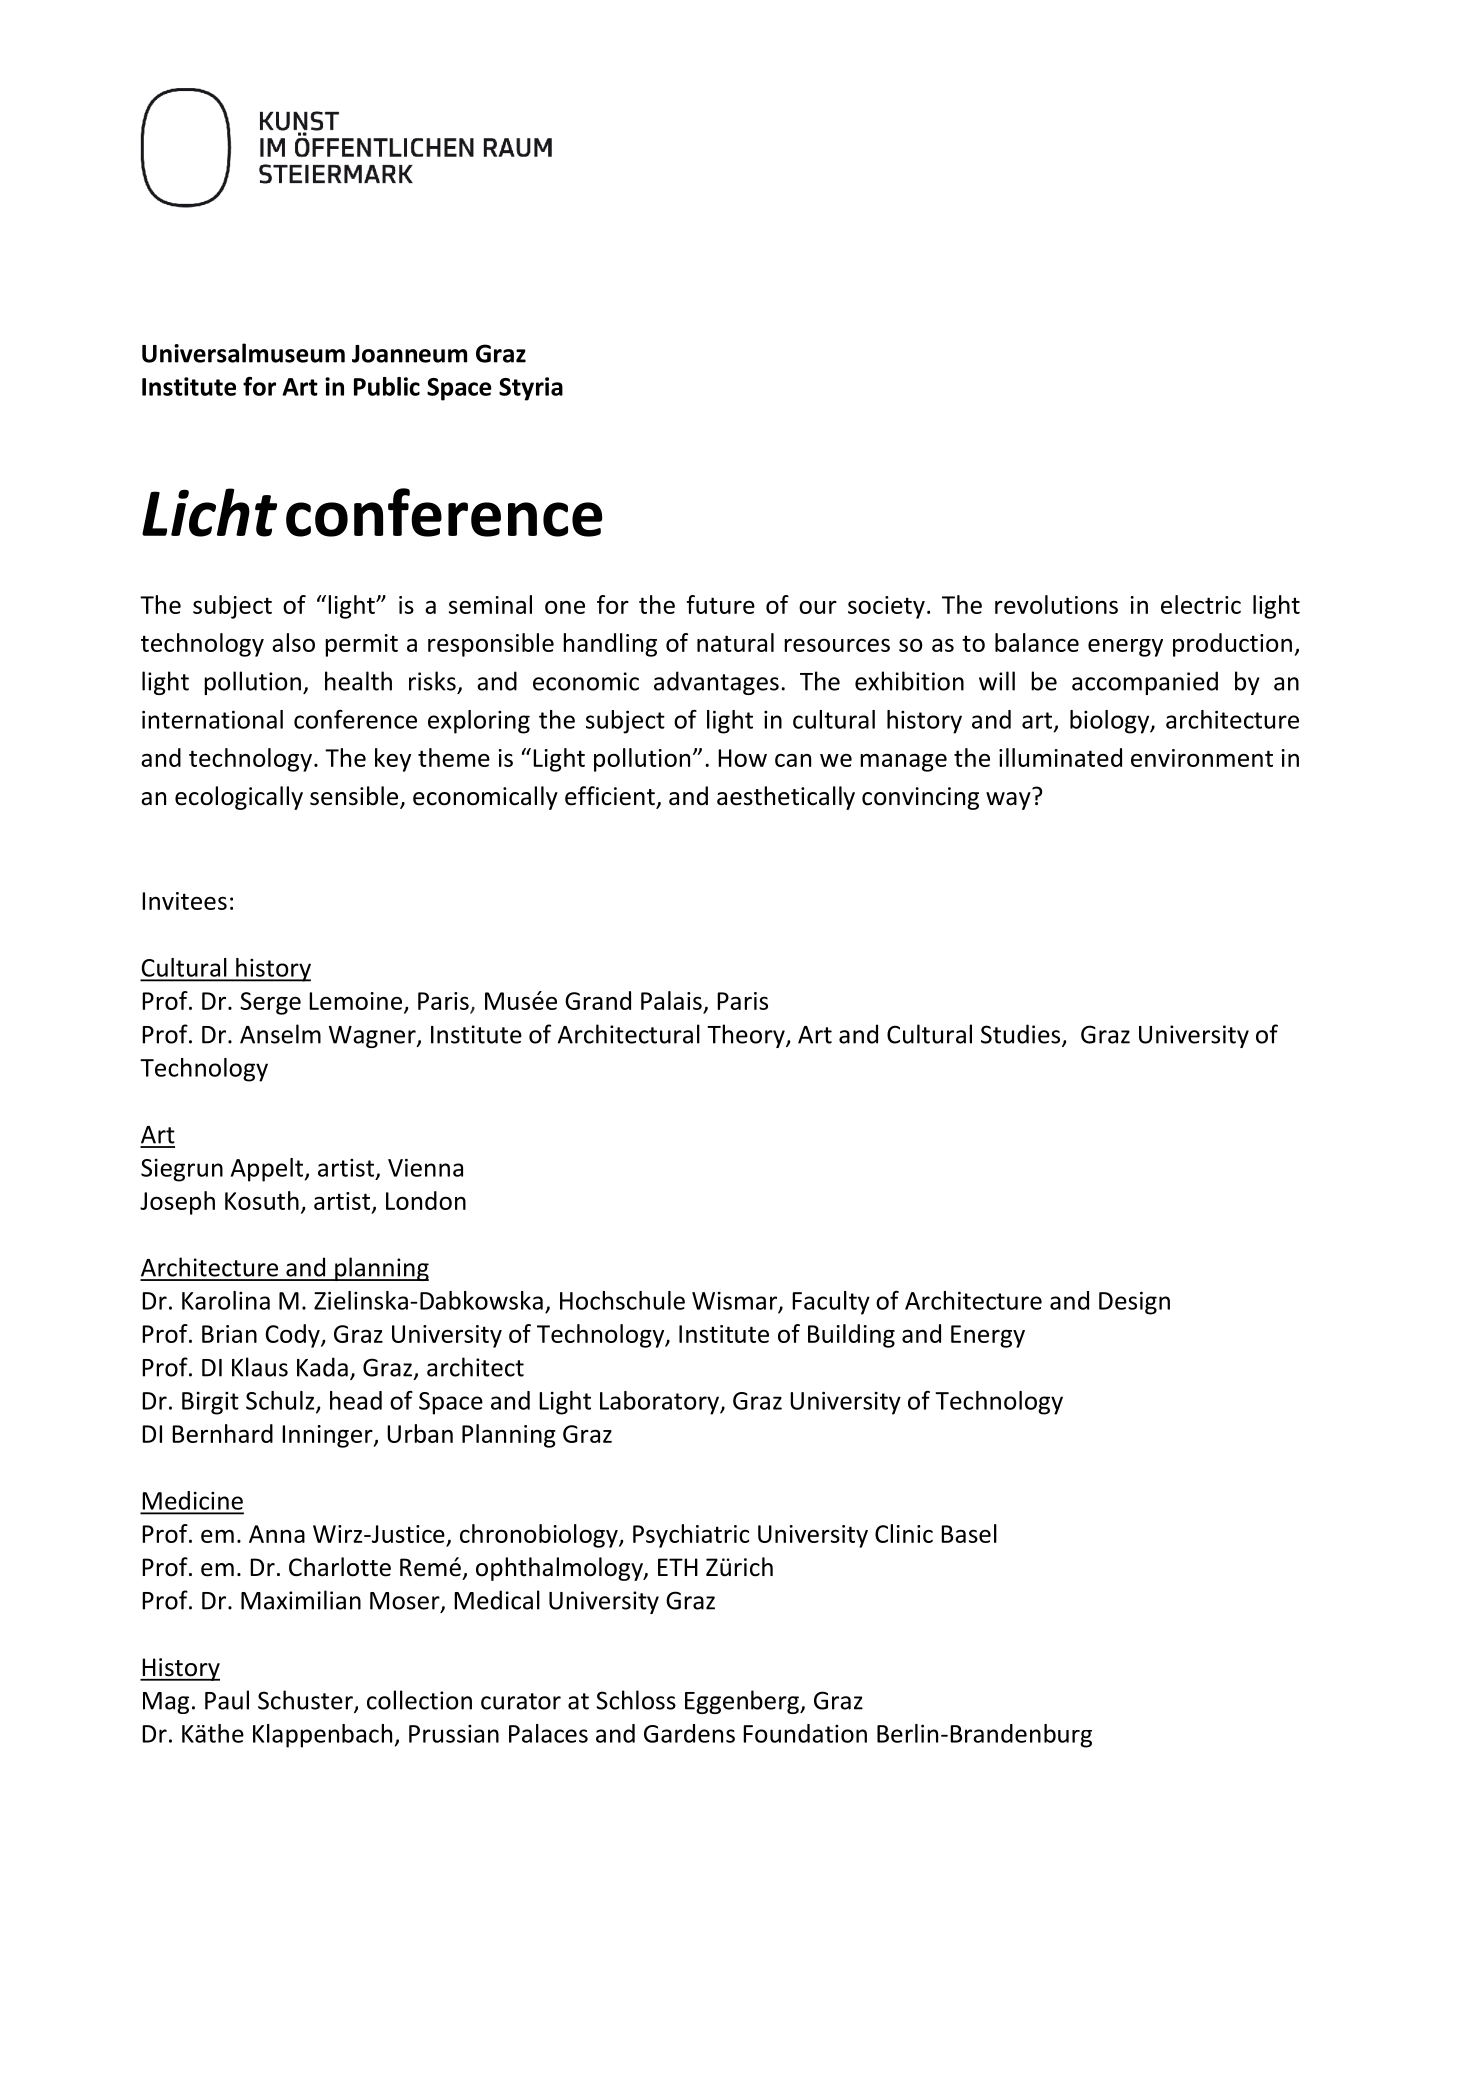  What do you see at coordinates (1060, 757) in the page?
I see `illuminated` at bounding box center [1060, 757].
